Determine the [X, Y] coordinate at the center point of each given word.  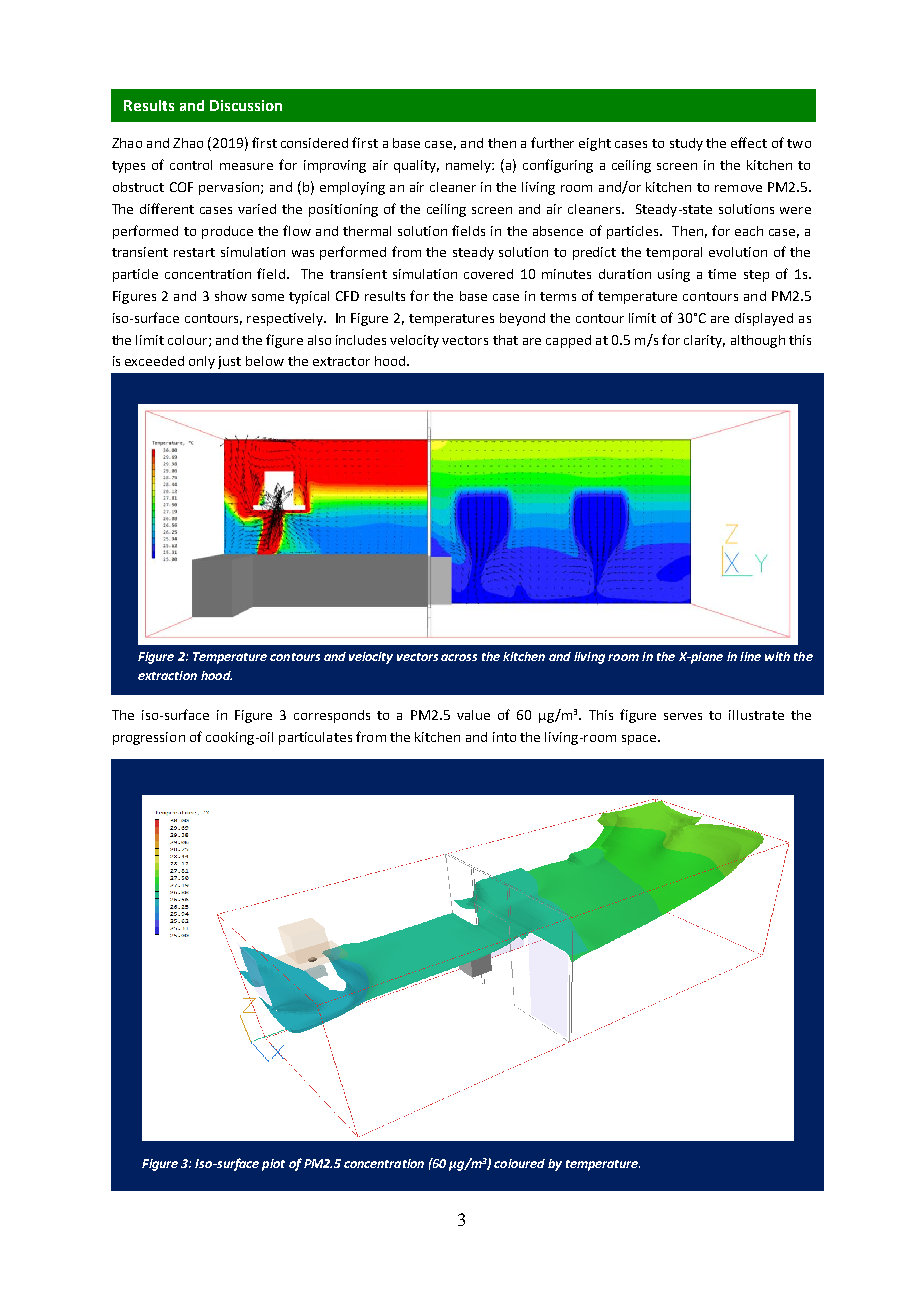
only [202, 362]
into [504, 737]
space [640, 740]
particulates [315, 738]
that [505, 340]
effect [749, 142]
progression [149, 738]
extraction [167, 675]
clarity [704, 341]
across [459, 657]
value [473, 715]
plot [273, 1165]
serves [683, 716]
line [750, 656]
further [552, 142]
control [191, 165]
